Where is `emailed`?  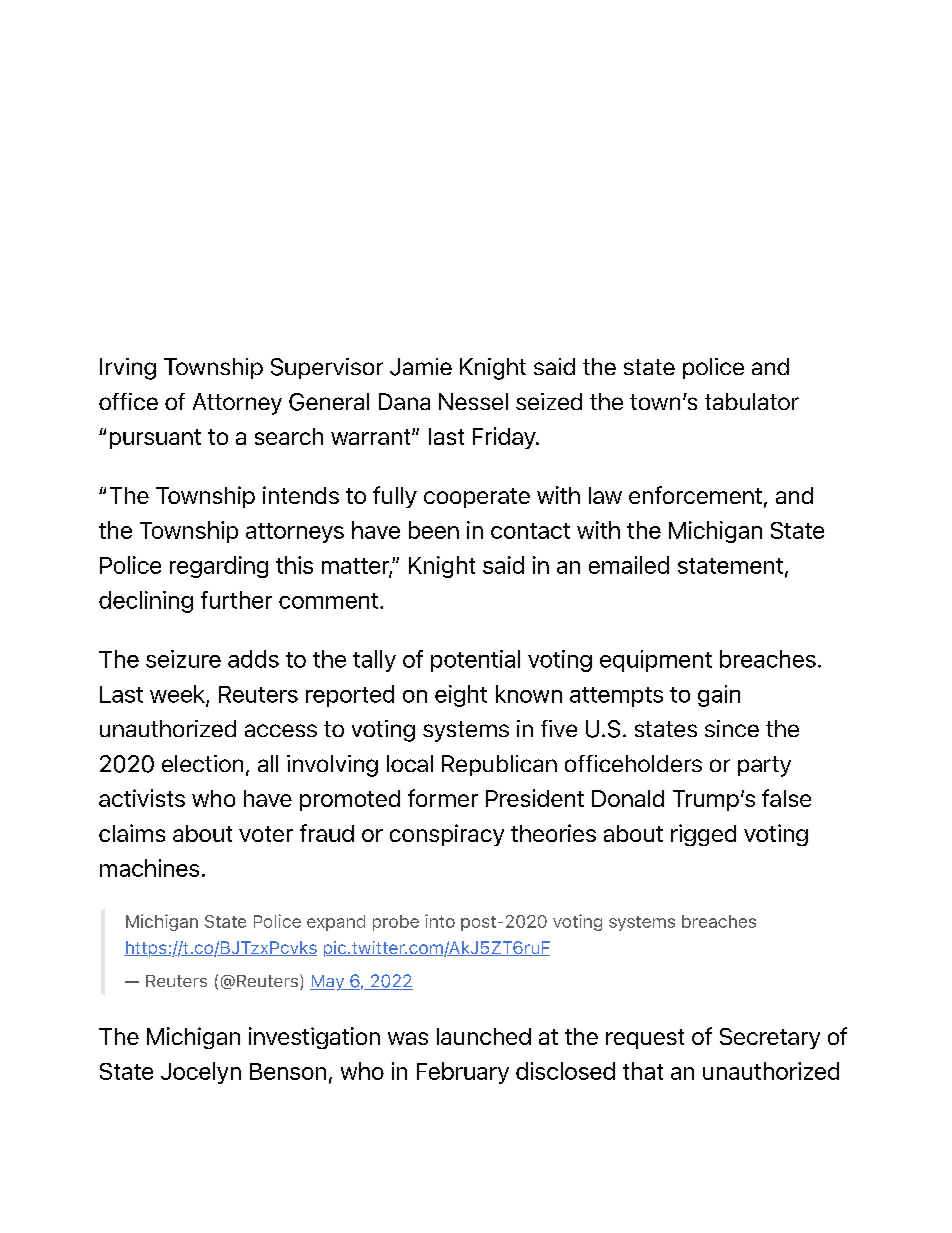
emailed is located at coordinates (629, 565).
